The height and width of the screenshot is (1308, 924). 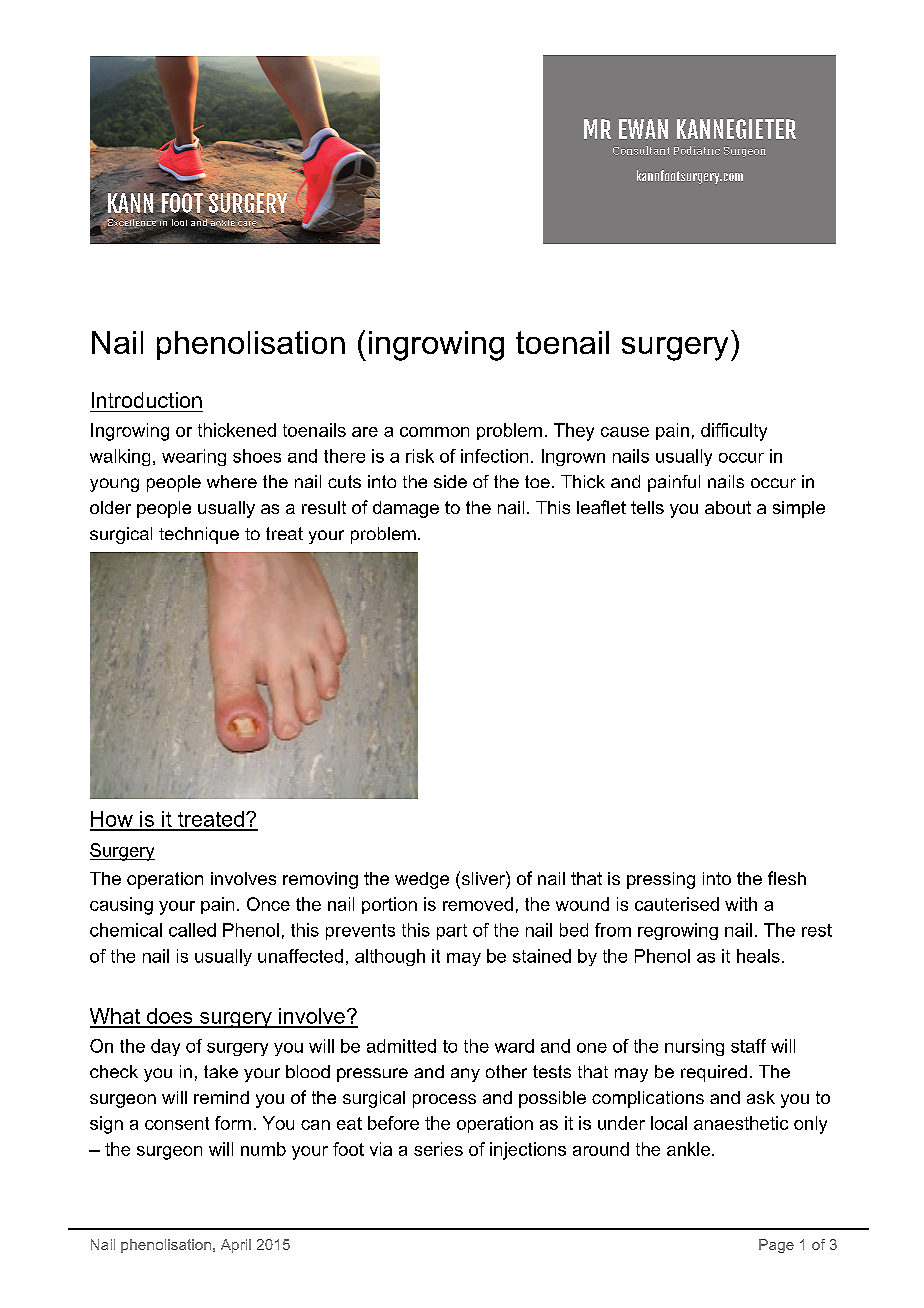 What do you see at coordinates (641, 150) in the screenshot?
I see `Consultant` at bounding box center [641, 150].
